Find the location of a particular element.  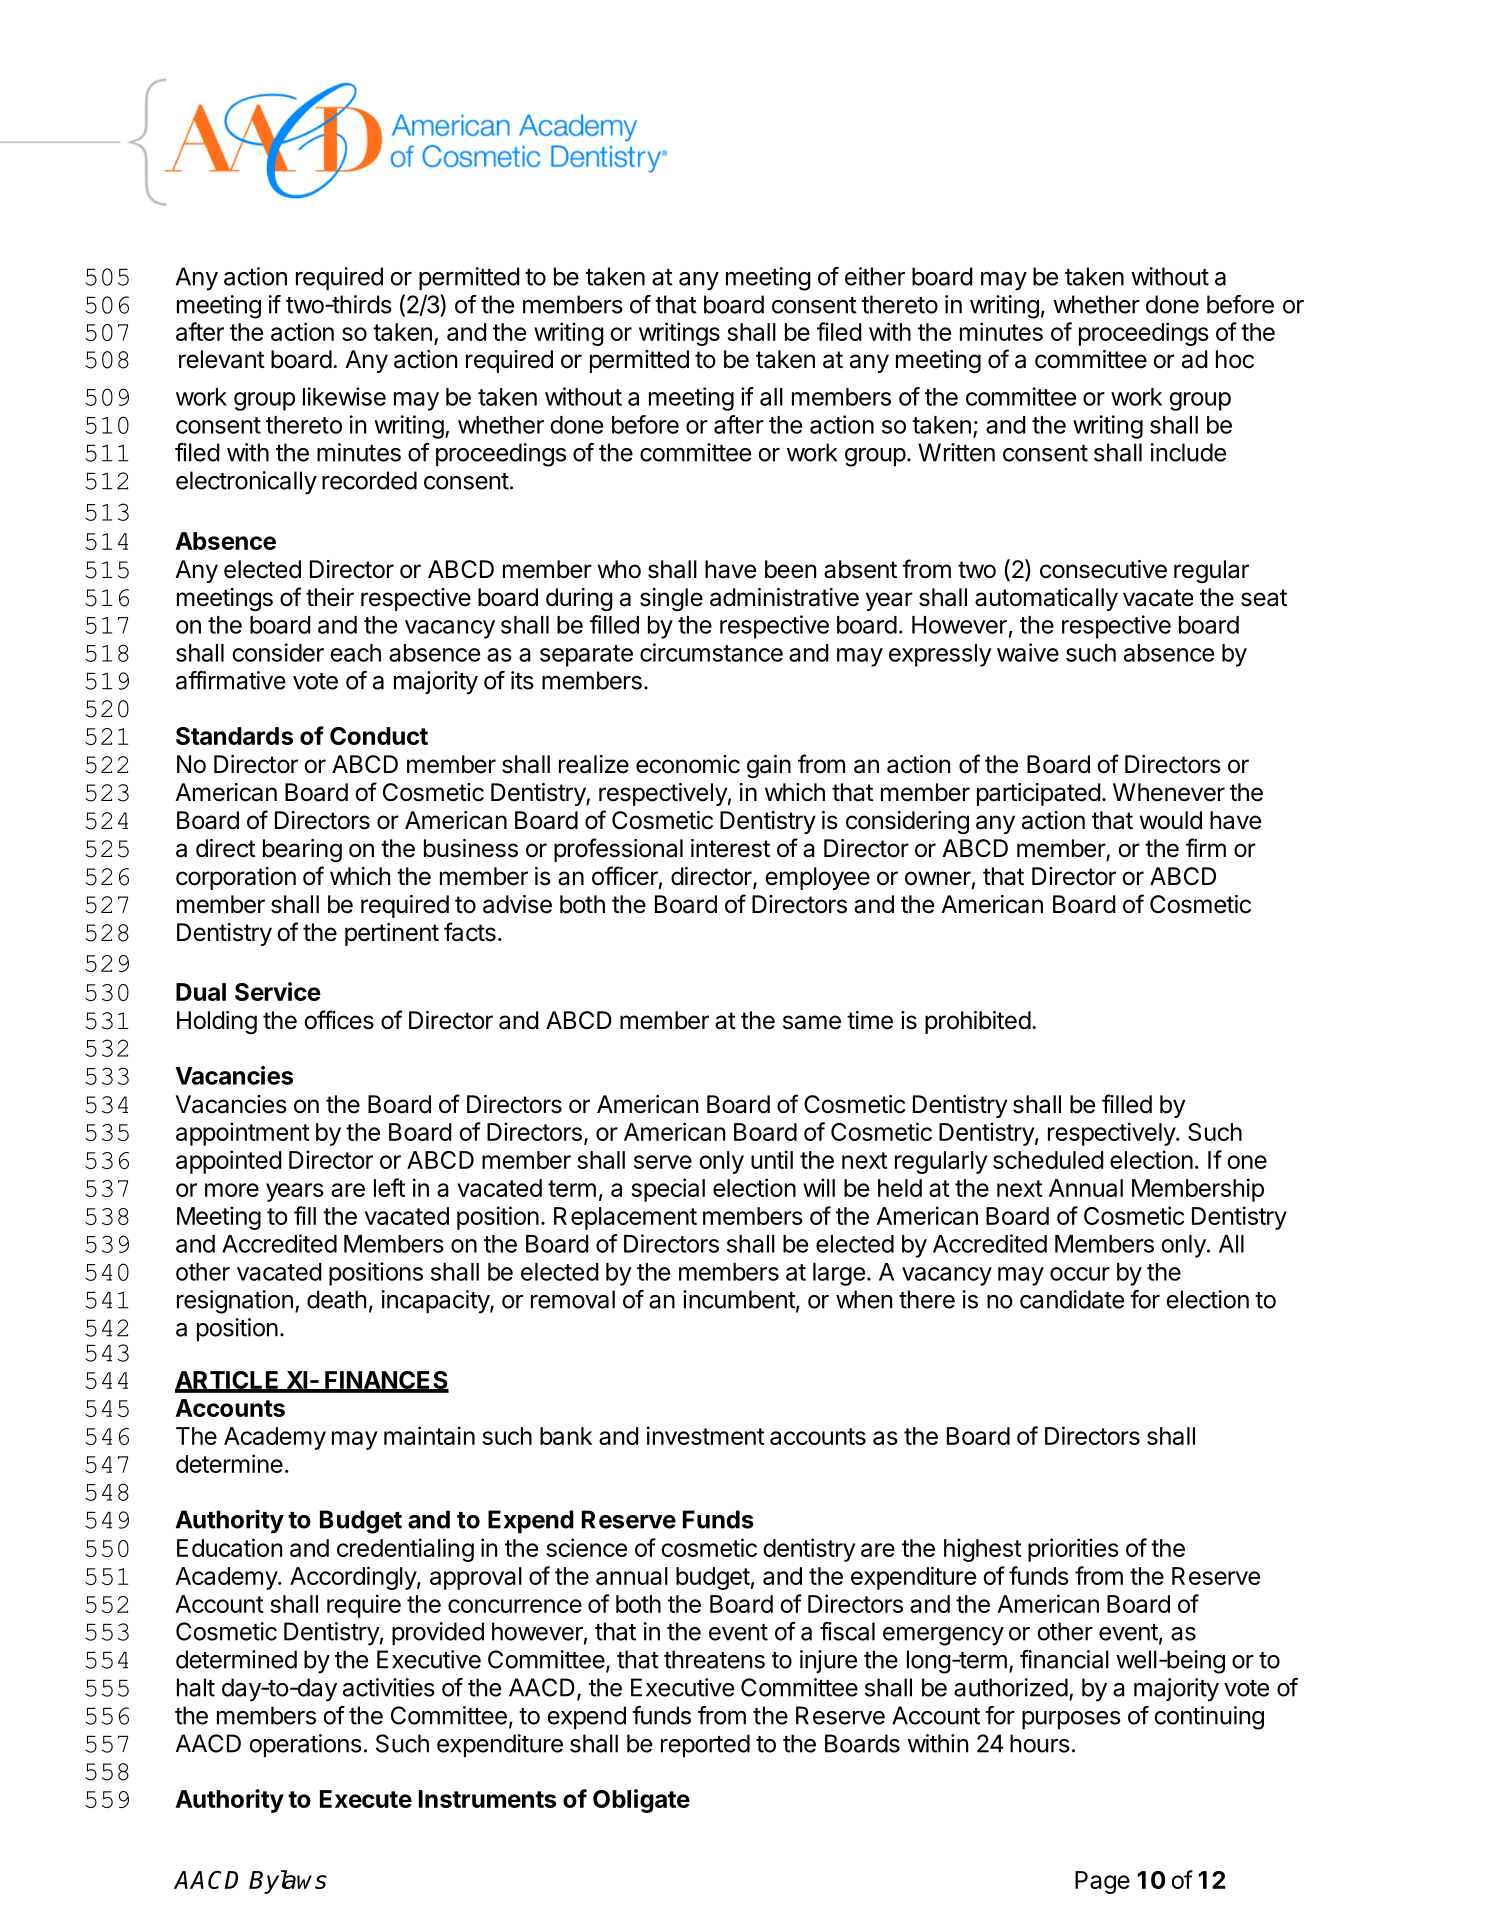

Execute is located at coordinates (366, 1799).
